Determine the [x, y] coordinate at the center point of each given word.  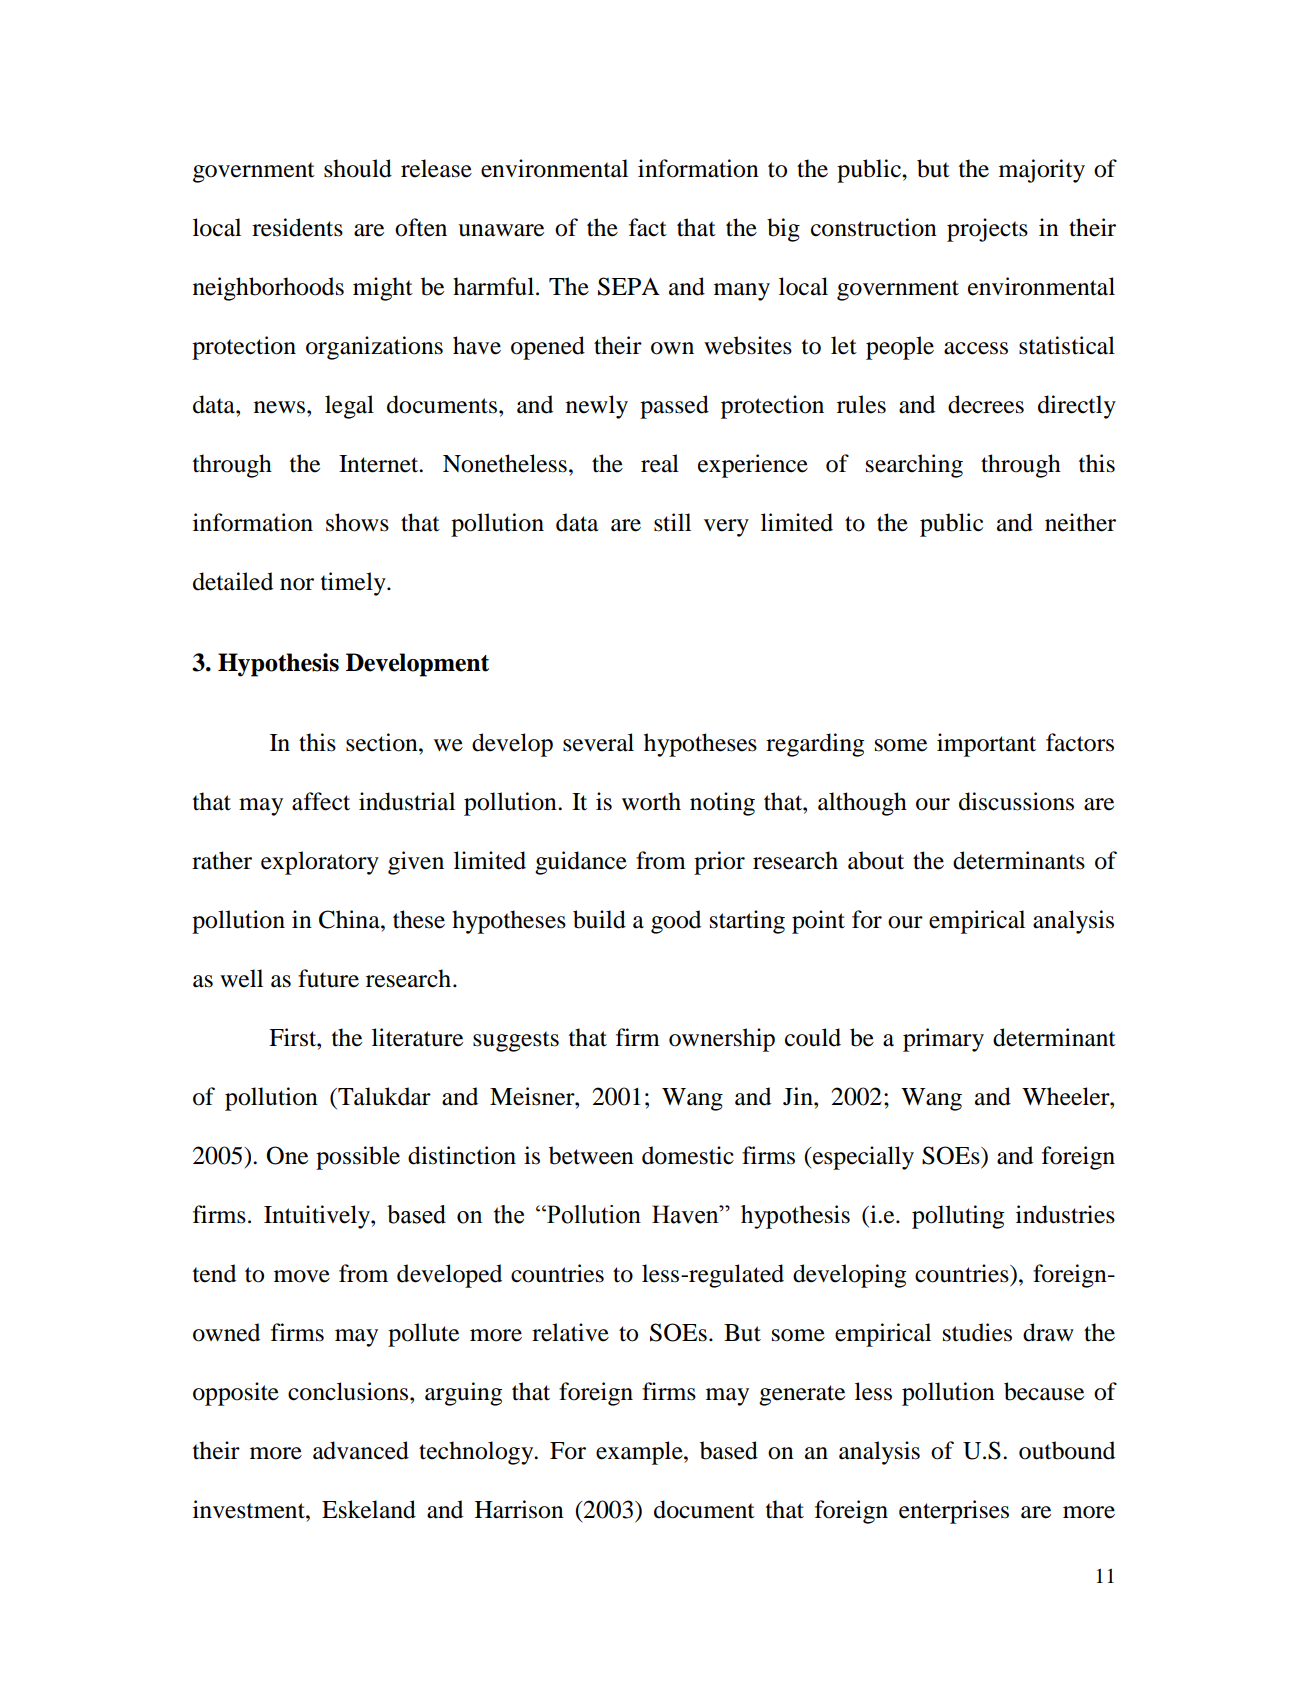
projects [987, 230]
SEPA [629, 286]
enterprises [954, 1512]
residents [297, 227]
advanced [361, 1450]
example [640, 1453]
